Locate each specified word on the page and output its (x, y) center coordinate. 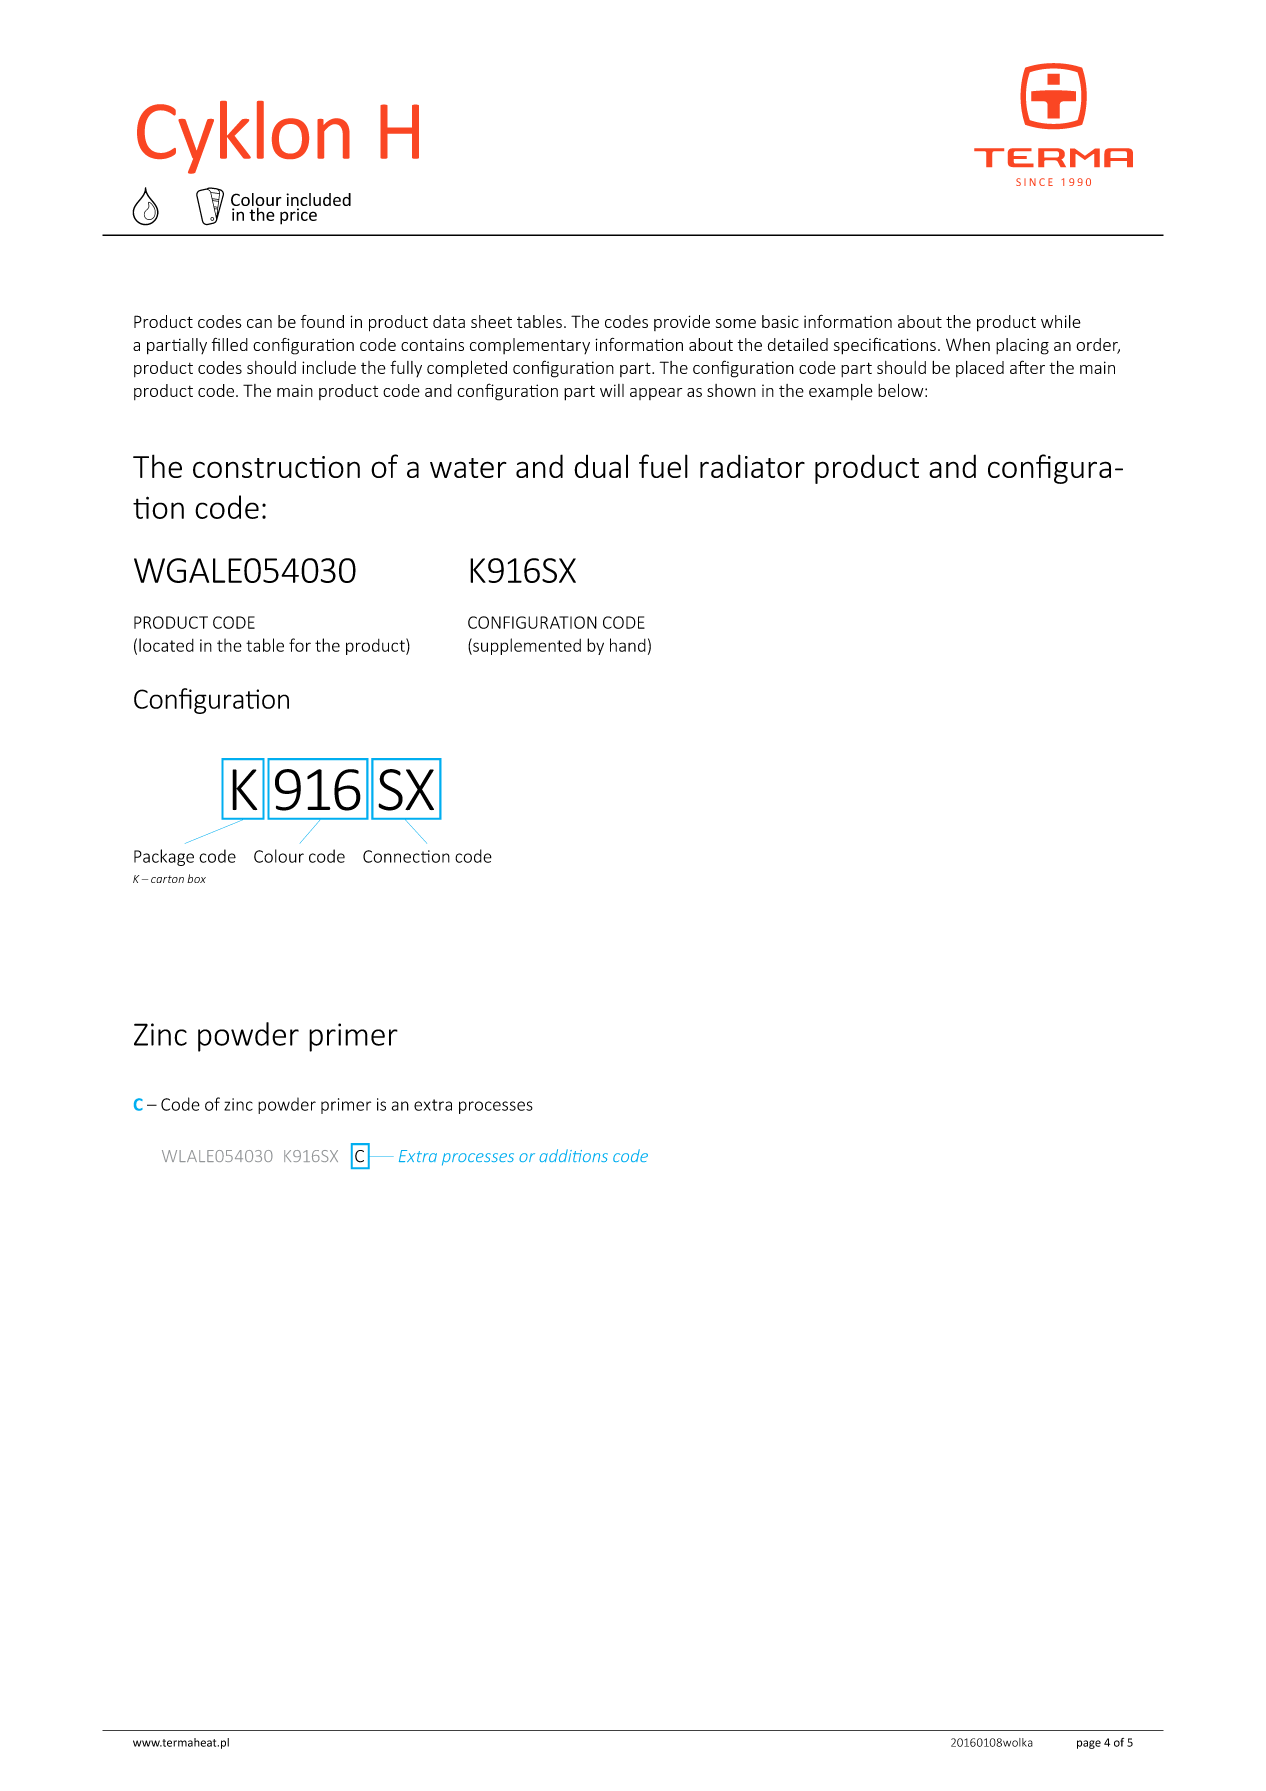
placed (980, 369)
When (968, 344)
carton (167, 879)
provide (682, 323)
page (1089, 1744)
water (468, 468)
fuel (663, 466)
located (166, 645)
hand (628, 645)
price (298, 216)
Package (164, 857)
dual (601, 466)
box (196, 878)
